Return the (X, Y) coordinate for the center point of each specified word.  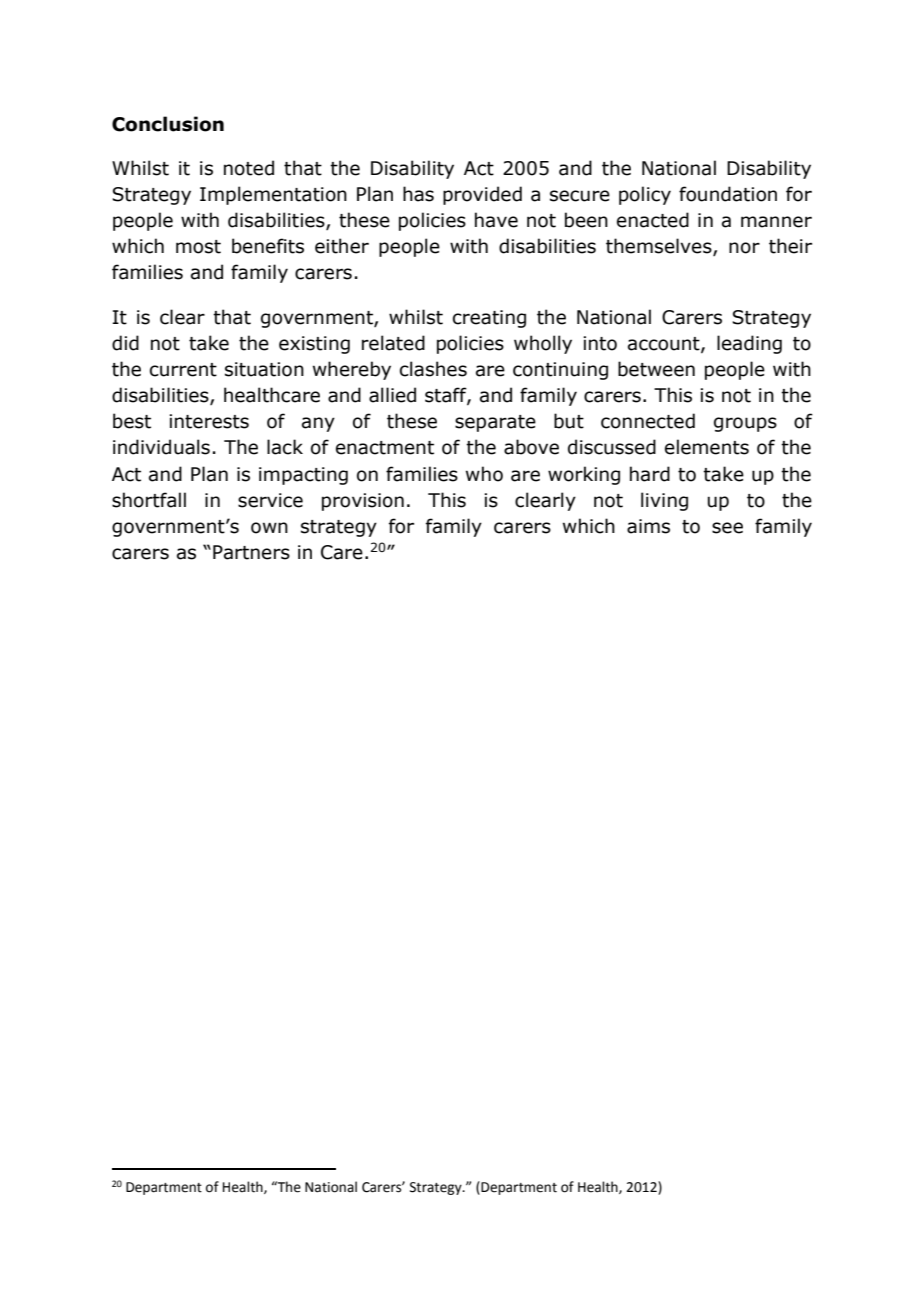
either (342, 246)
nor (744, 248)
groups (745, 424)
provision (363, 502)
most (198, 247)
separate (495, 423)
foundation (728, 194)
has (418, 194)
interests (209, 421)
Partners (251, 552)
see (727, 528)
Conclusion (168, 124)
